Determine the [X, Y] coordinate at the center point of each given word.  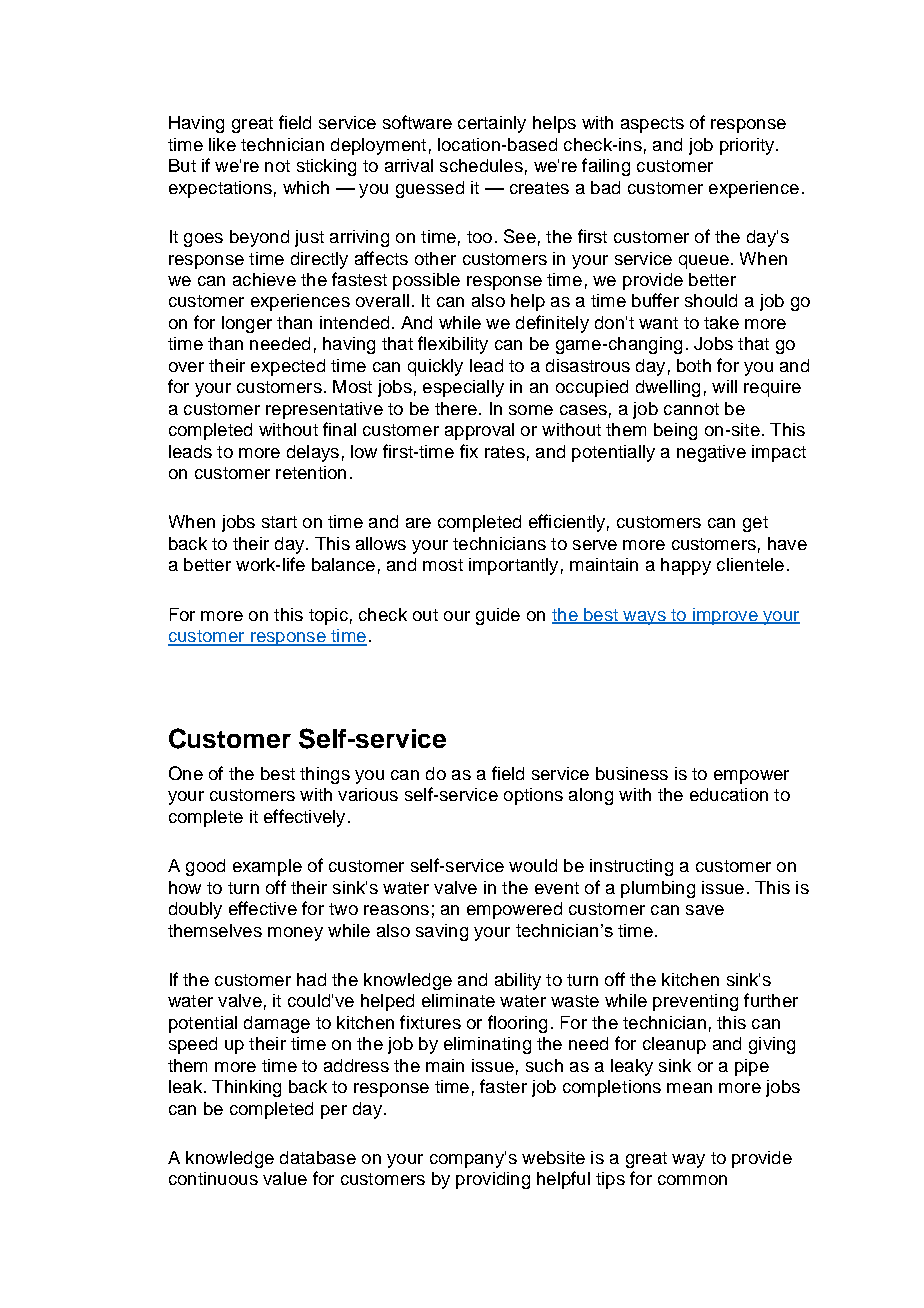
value [285, 1178]
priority [748, 146]
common [692, 1180]
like [222, 144]
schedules [481, 165]
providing [493, 1180]
